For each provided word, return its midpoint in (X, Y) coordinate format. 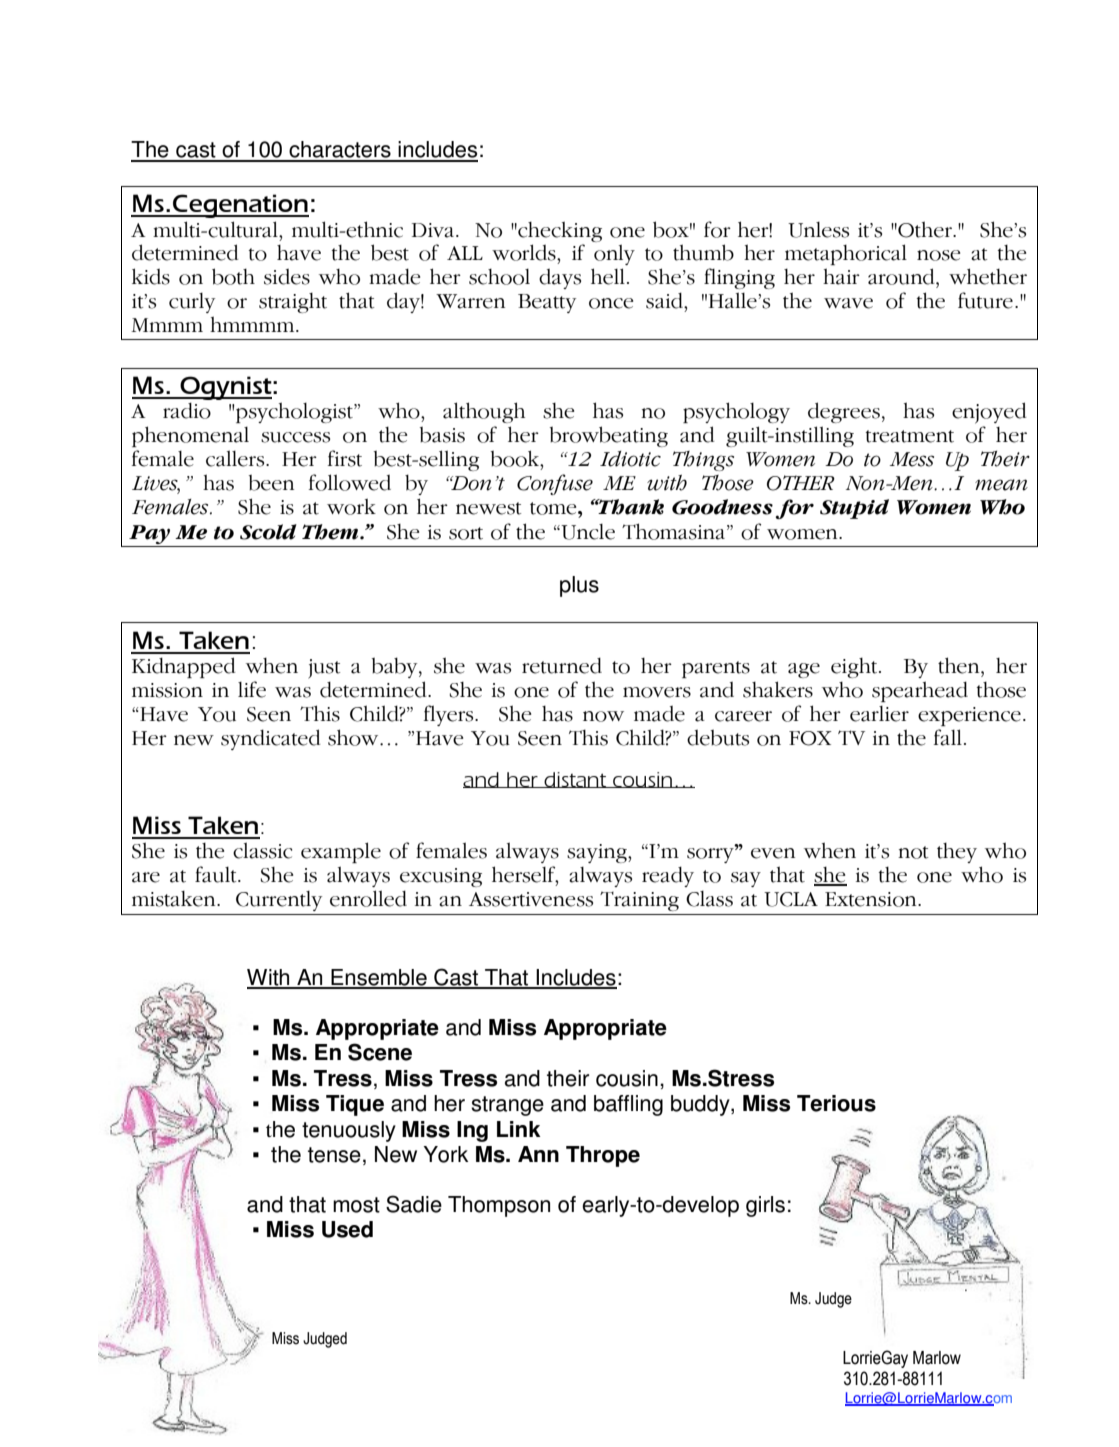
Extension (872, 899)
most (356, 1205)
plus (579, 586)
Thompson (499, 1206)
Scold (268, 532)
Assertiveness (531, 899)
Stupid (854, 509)
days (560, 279)
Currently (279, 901)
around (902, 276)
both (233, 276)
